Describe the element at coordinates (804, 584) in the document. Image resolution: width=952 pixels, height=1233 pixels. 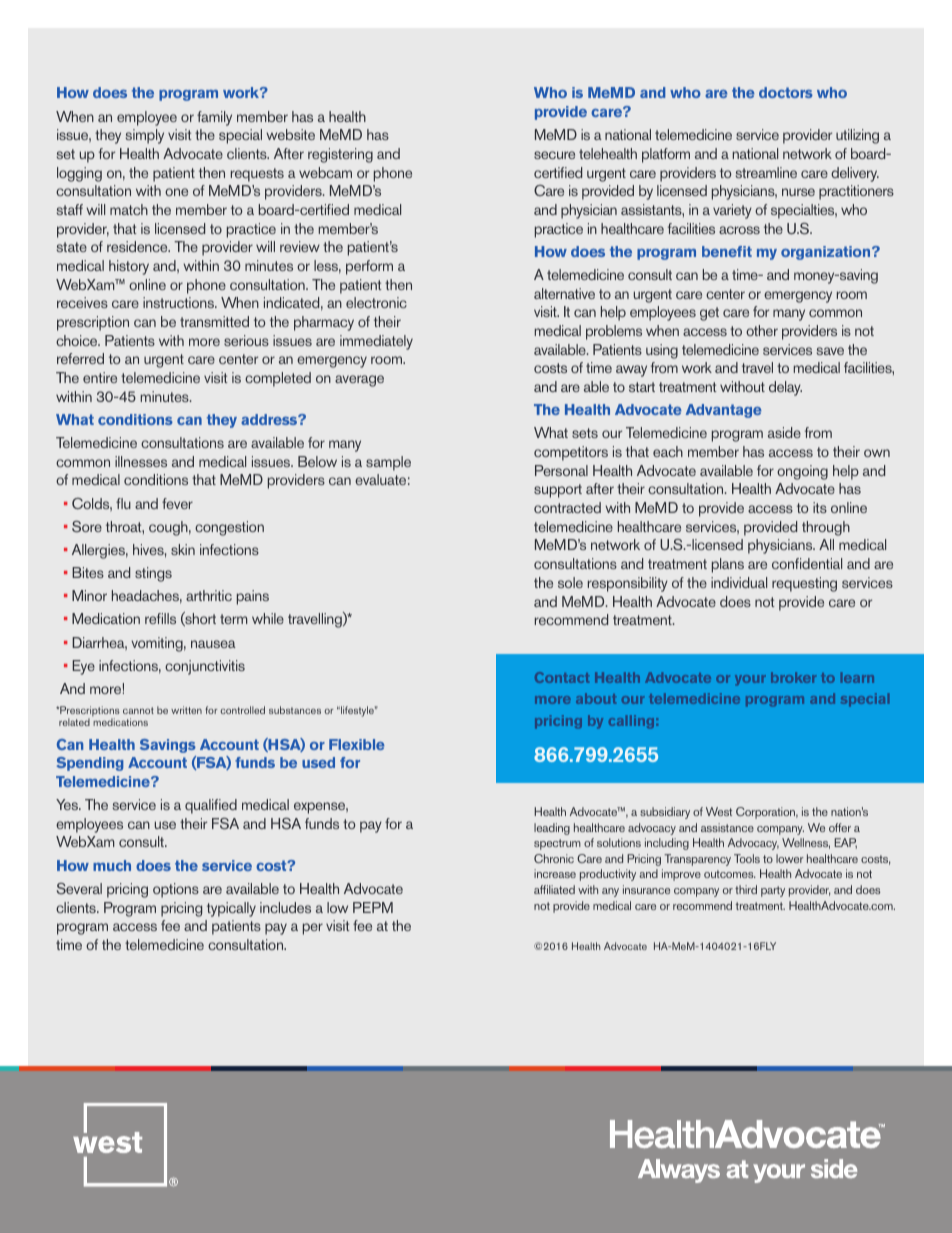
I see `requesting` at that location.
